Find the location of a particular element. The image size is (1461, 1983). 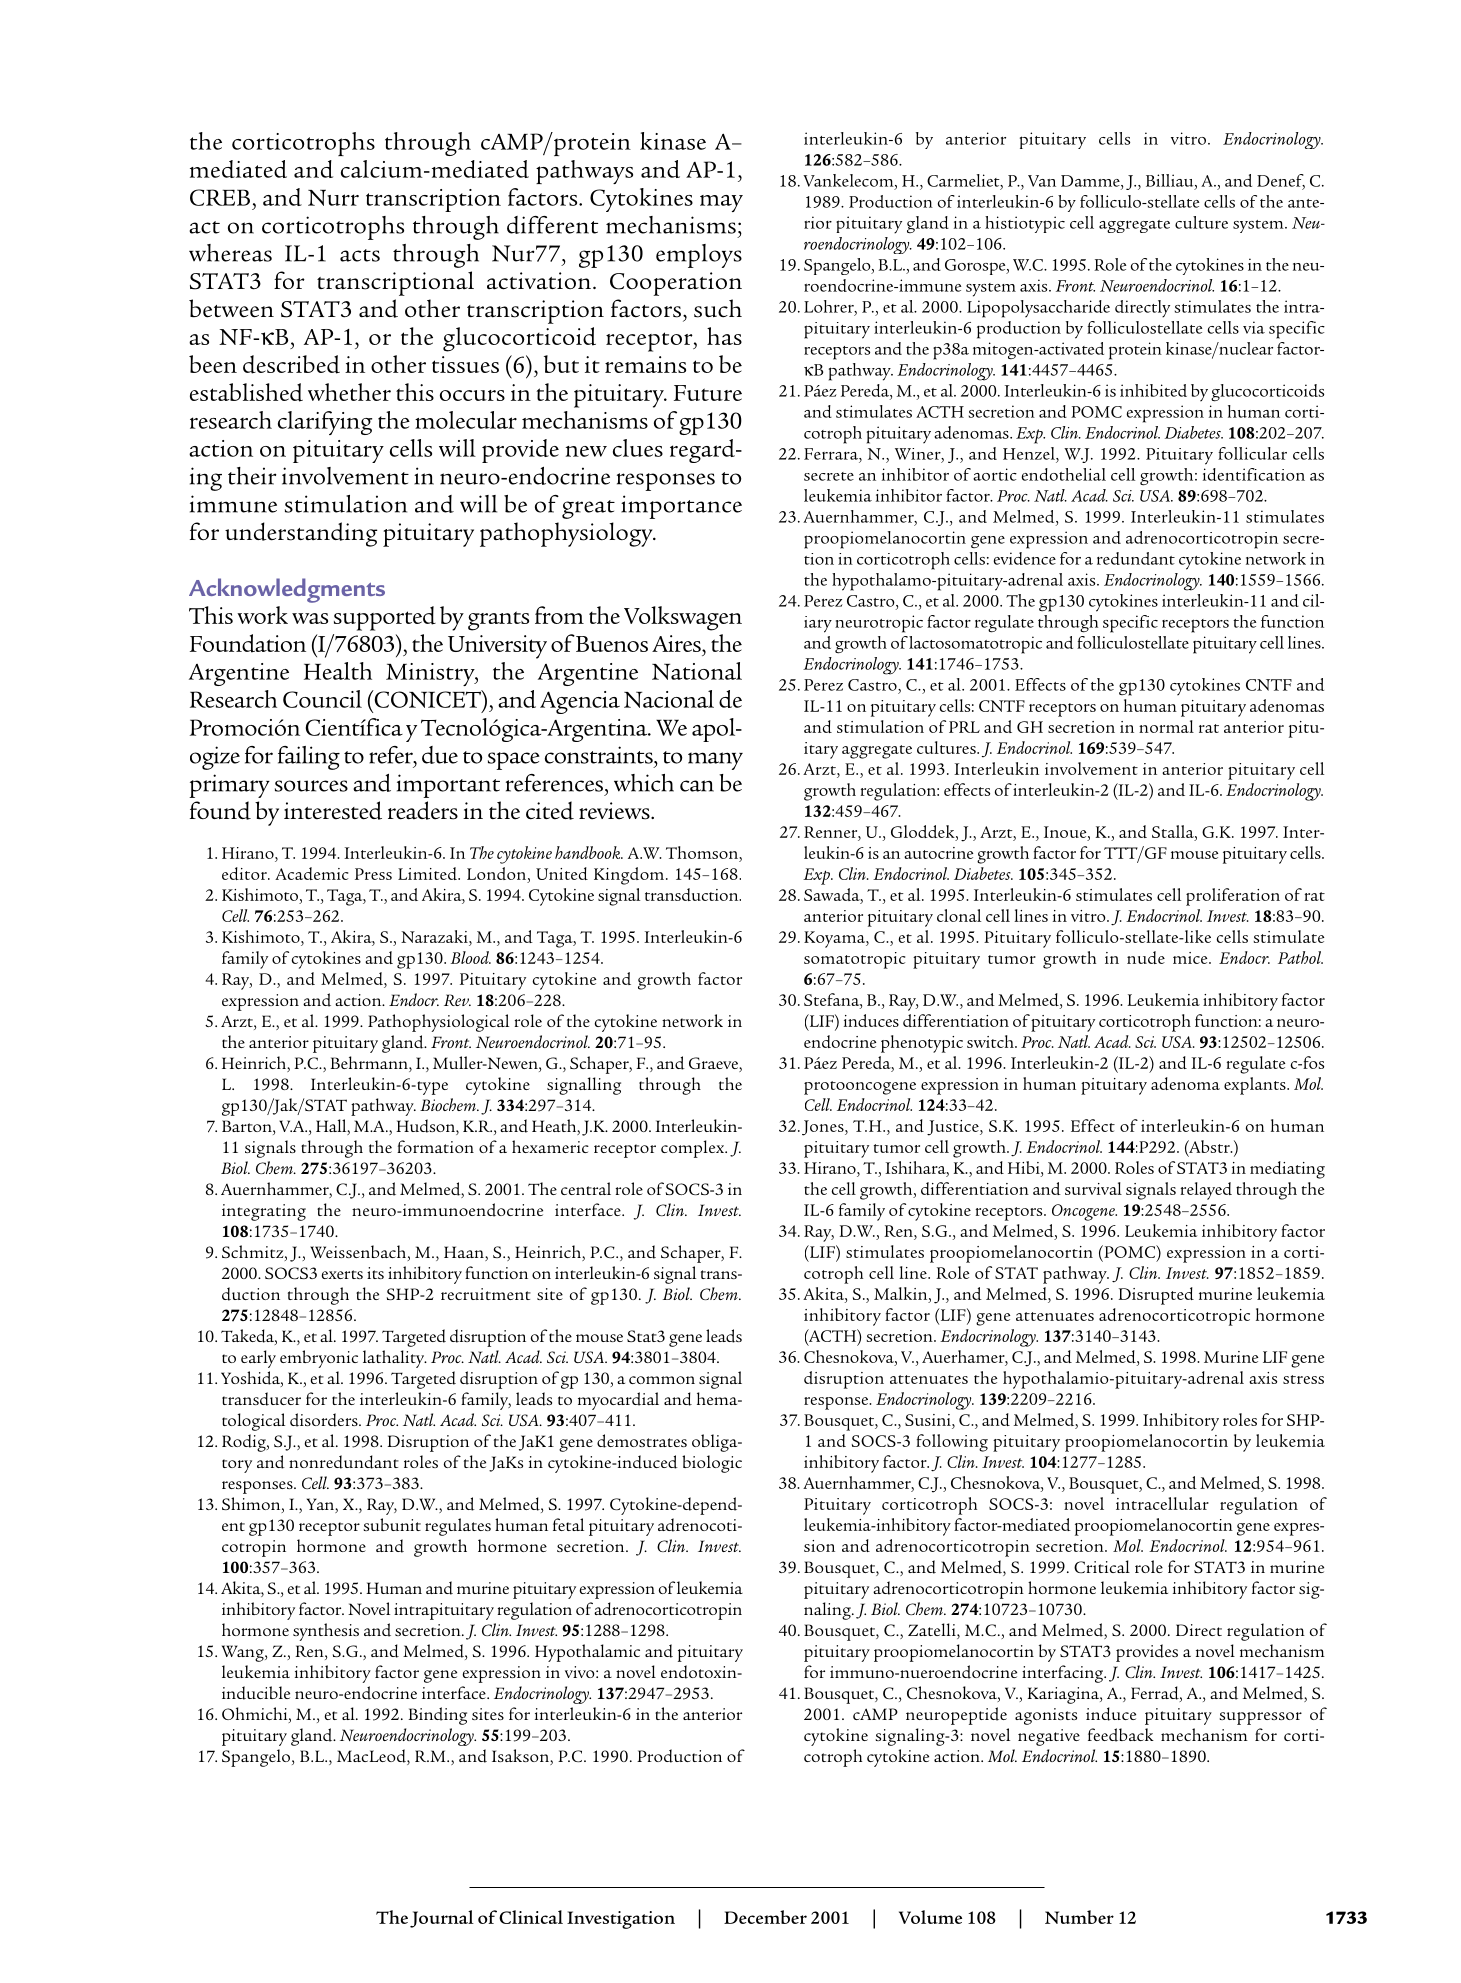

explants is located at coordinates (1256, 1086).
